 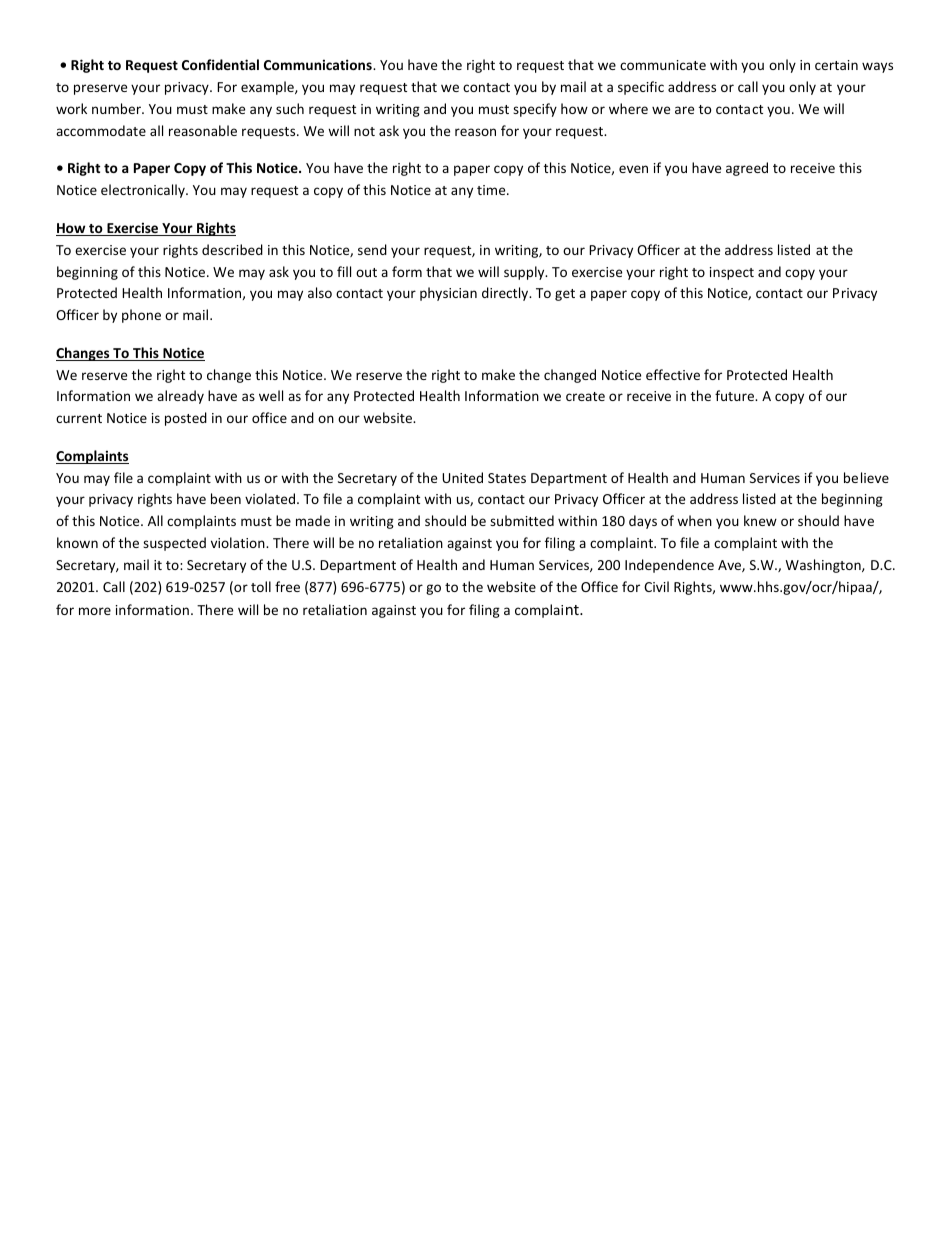 I want to click on physician, so click(x=448, y=294).
